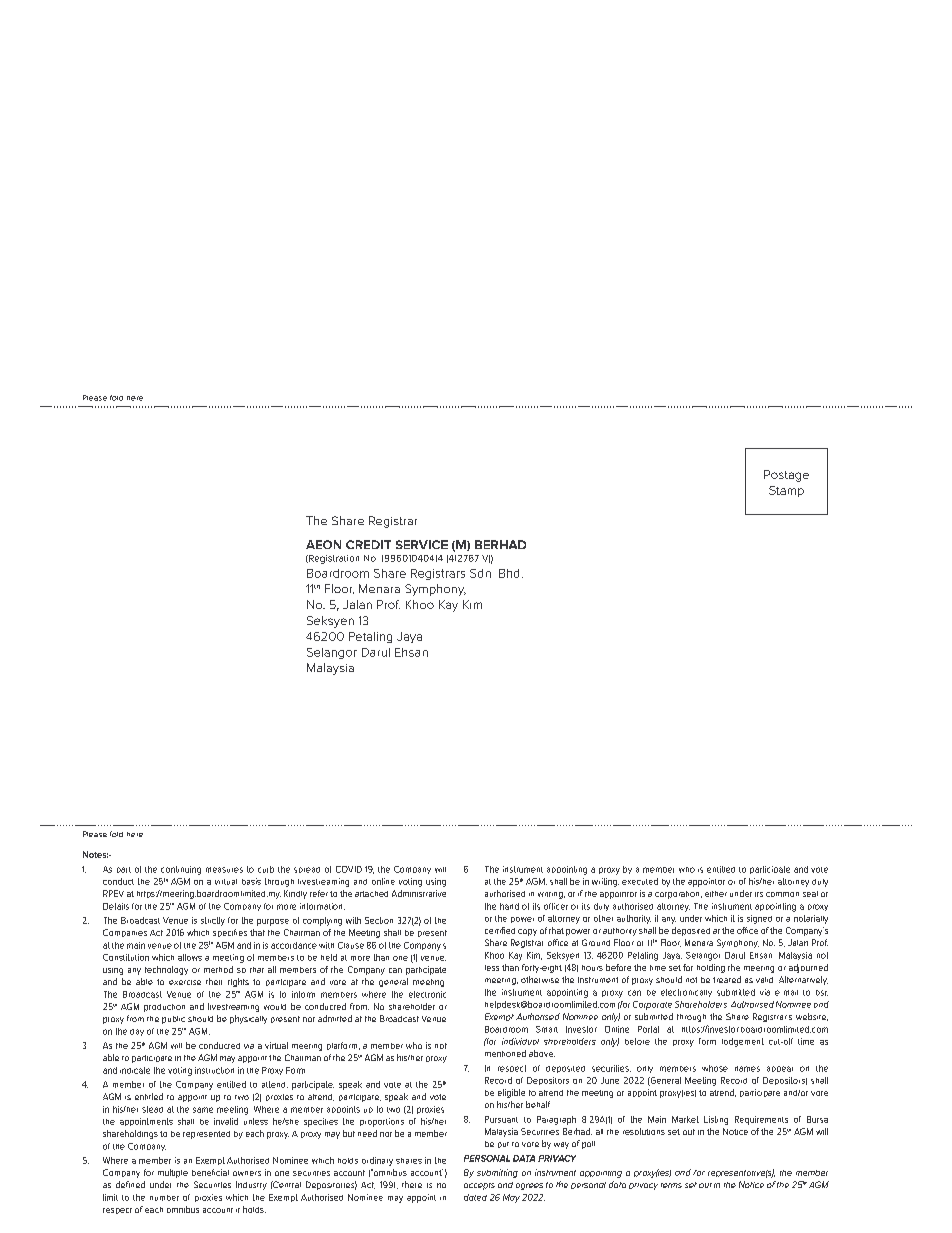 The image size is (952, 1233). I want to click on beneficial, so click(210, 1172).
